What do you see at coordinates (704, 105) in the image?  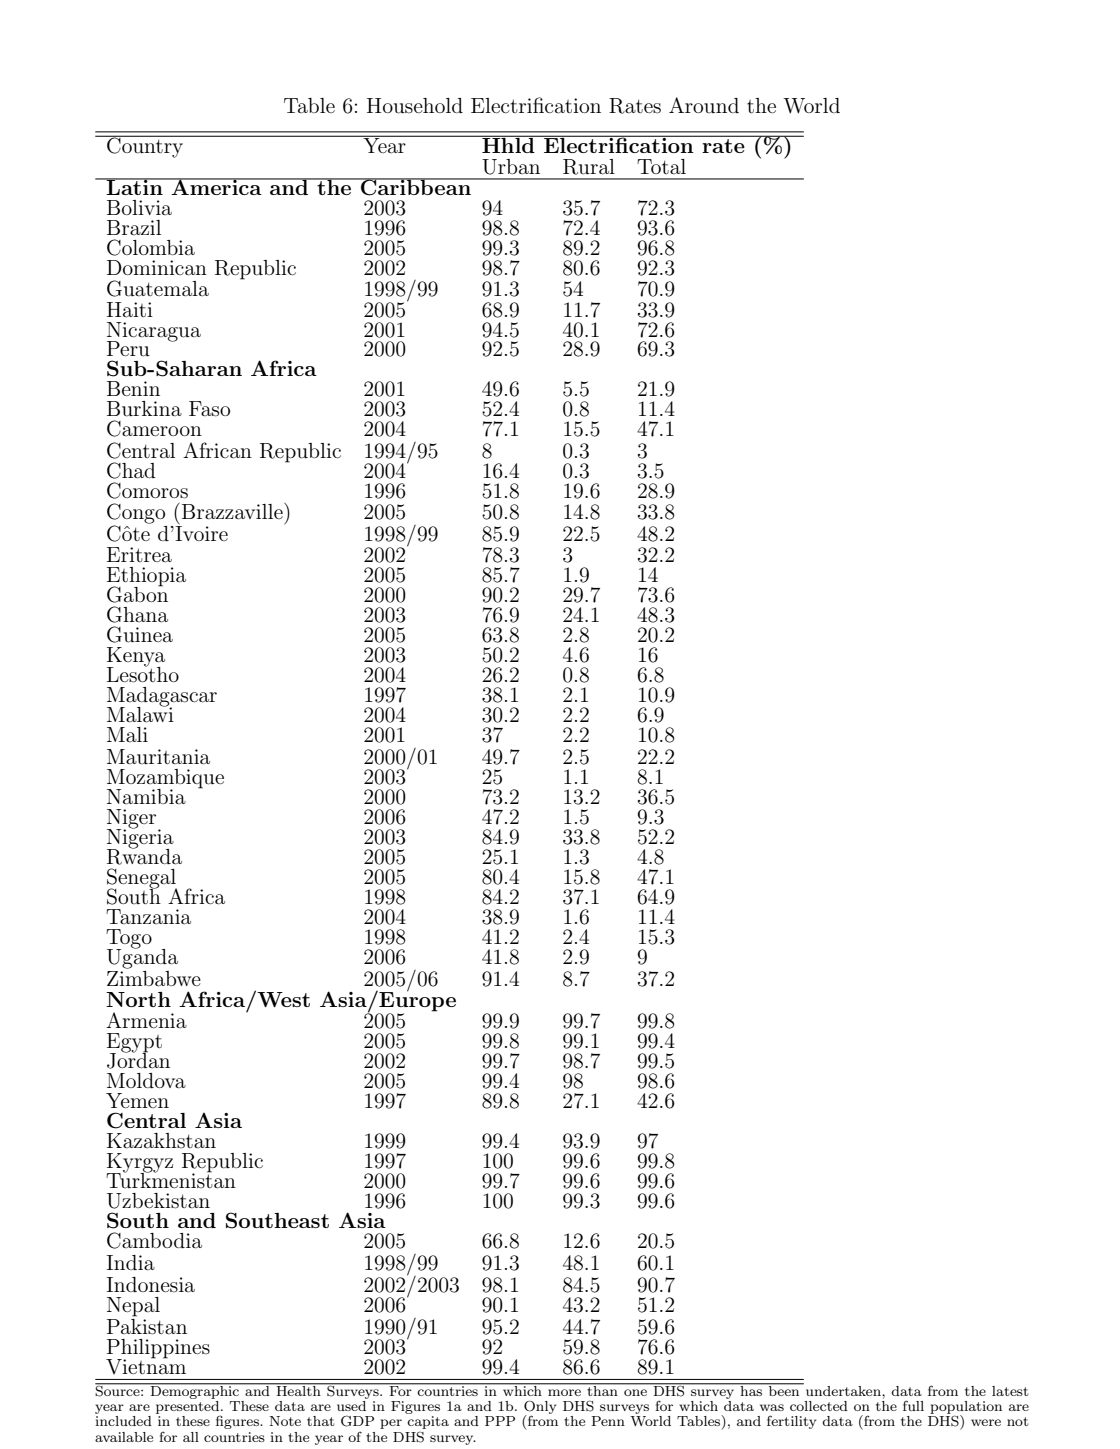 I see `Around` at bounding box center [704, 105].
